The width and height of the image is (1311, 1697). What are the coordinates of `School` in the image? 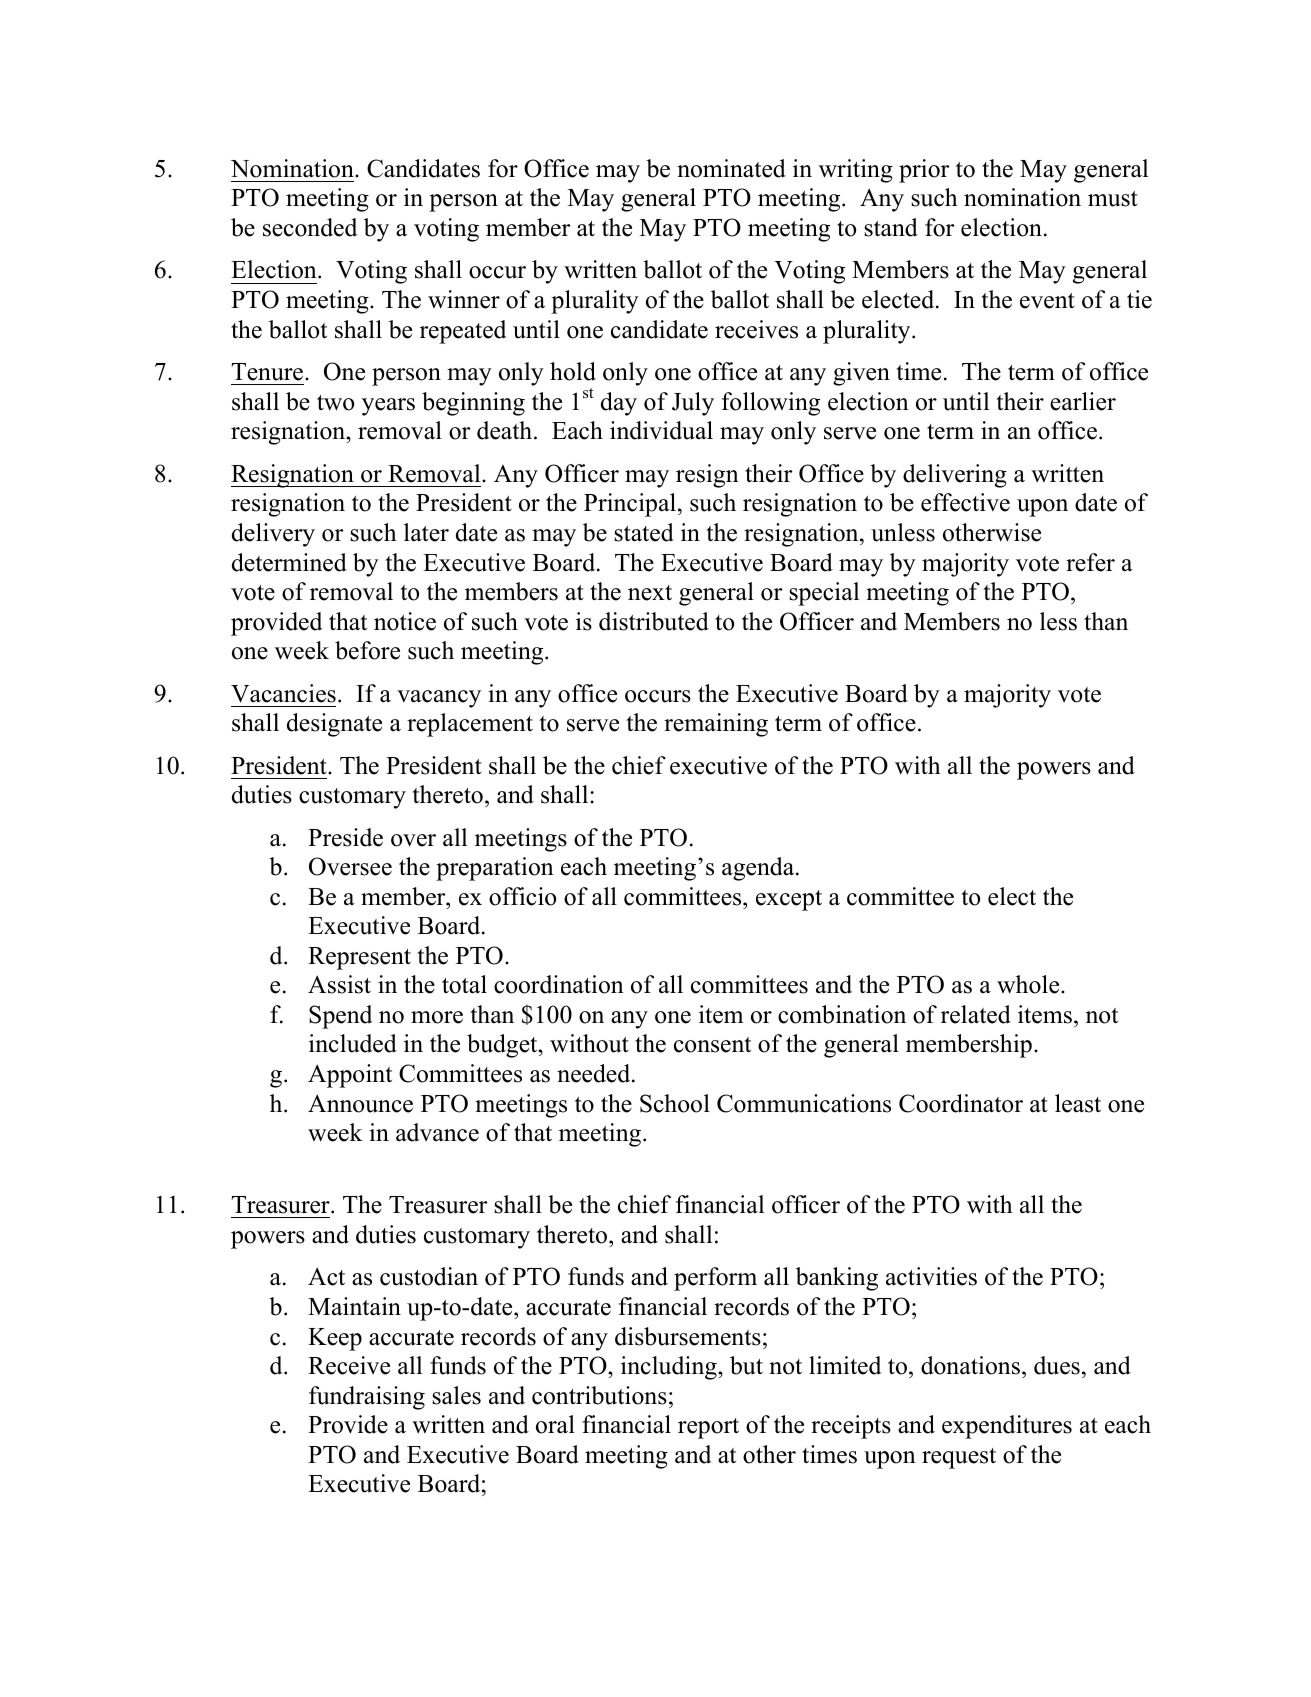 It's located at (675, 1103).
